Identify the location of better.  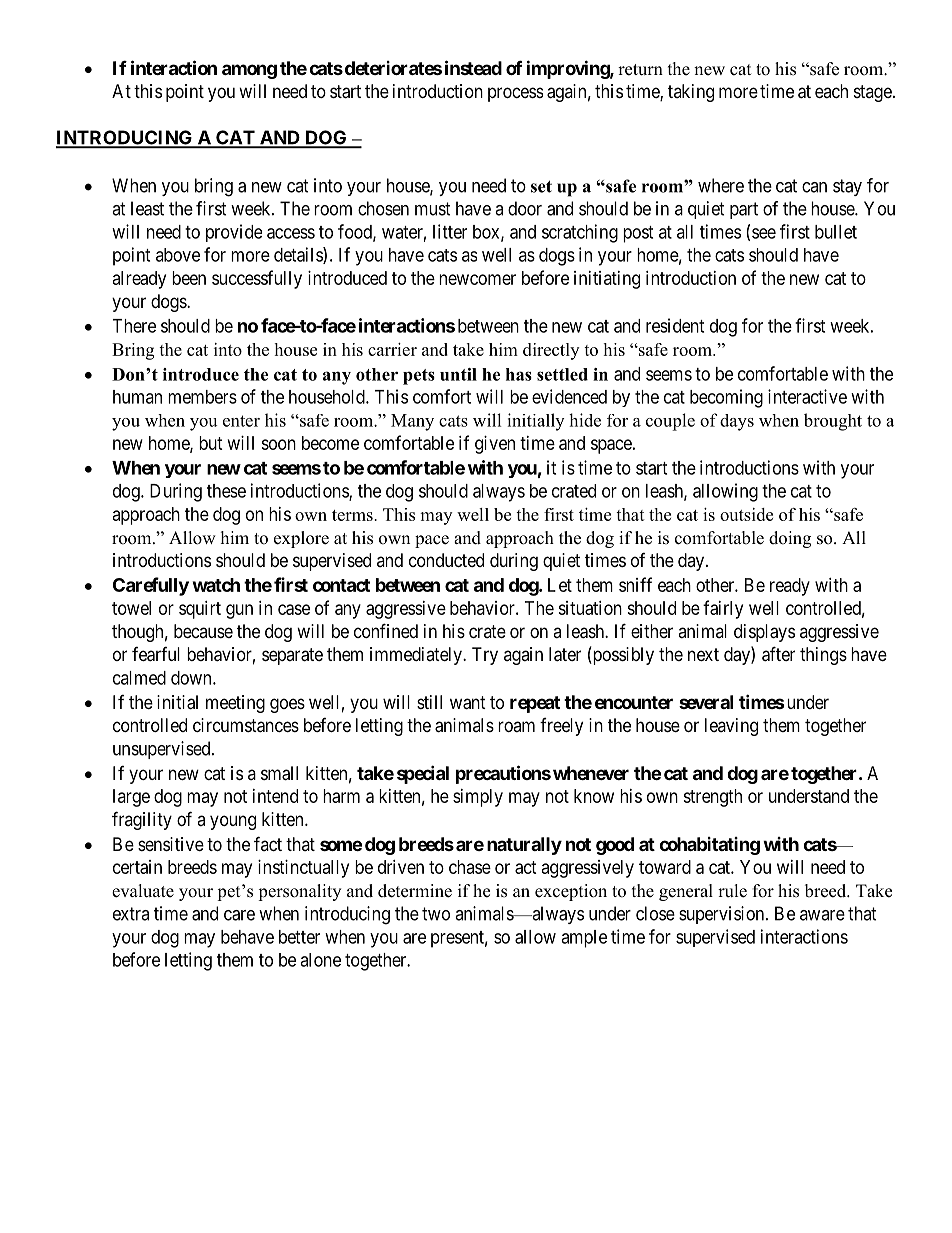
(299, 937).
